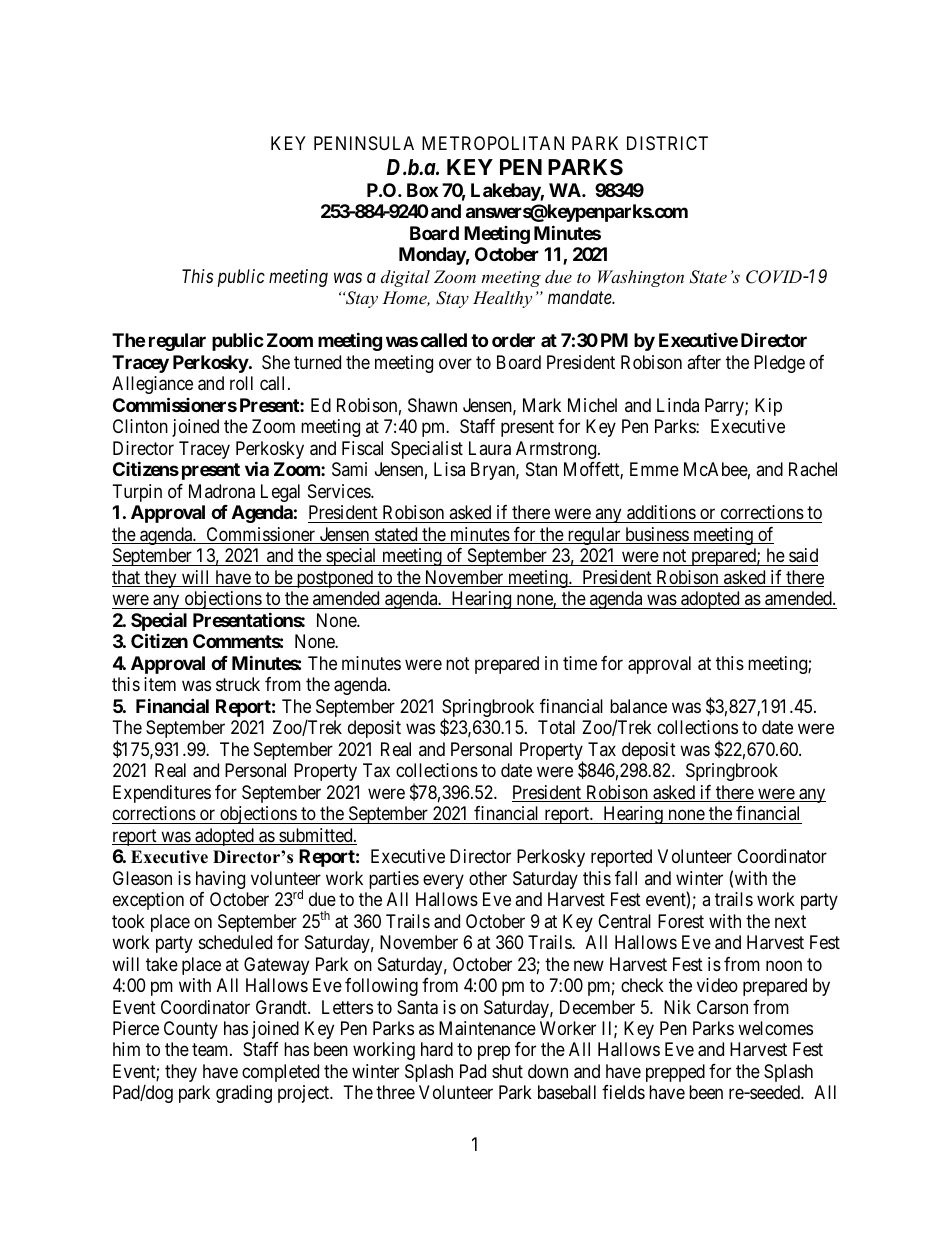  I want to click on via, so click(257, 468).
